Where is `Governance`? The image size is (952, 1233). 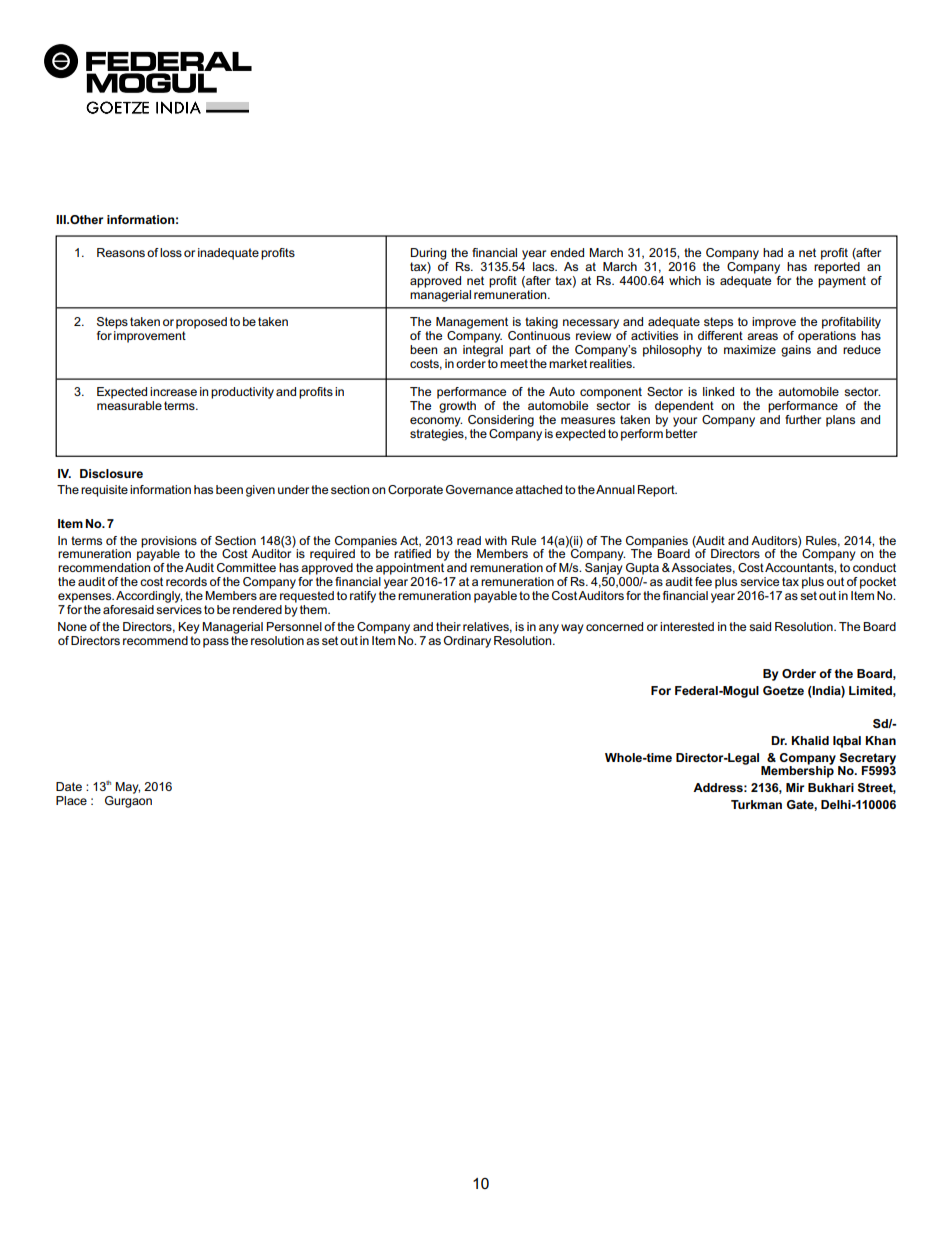
Governance is located at coordinates (479, 489).
